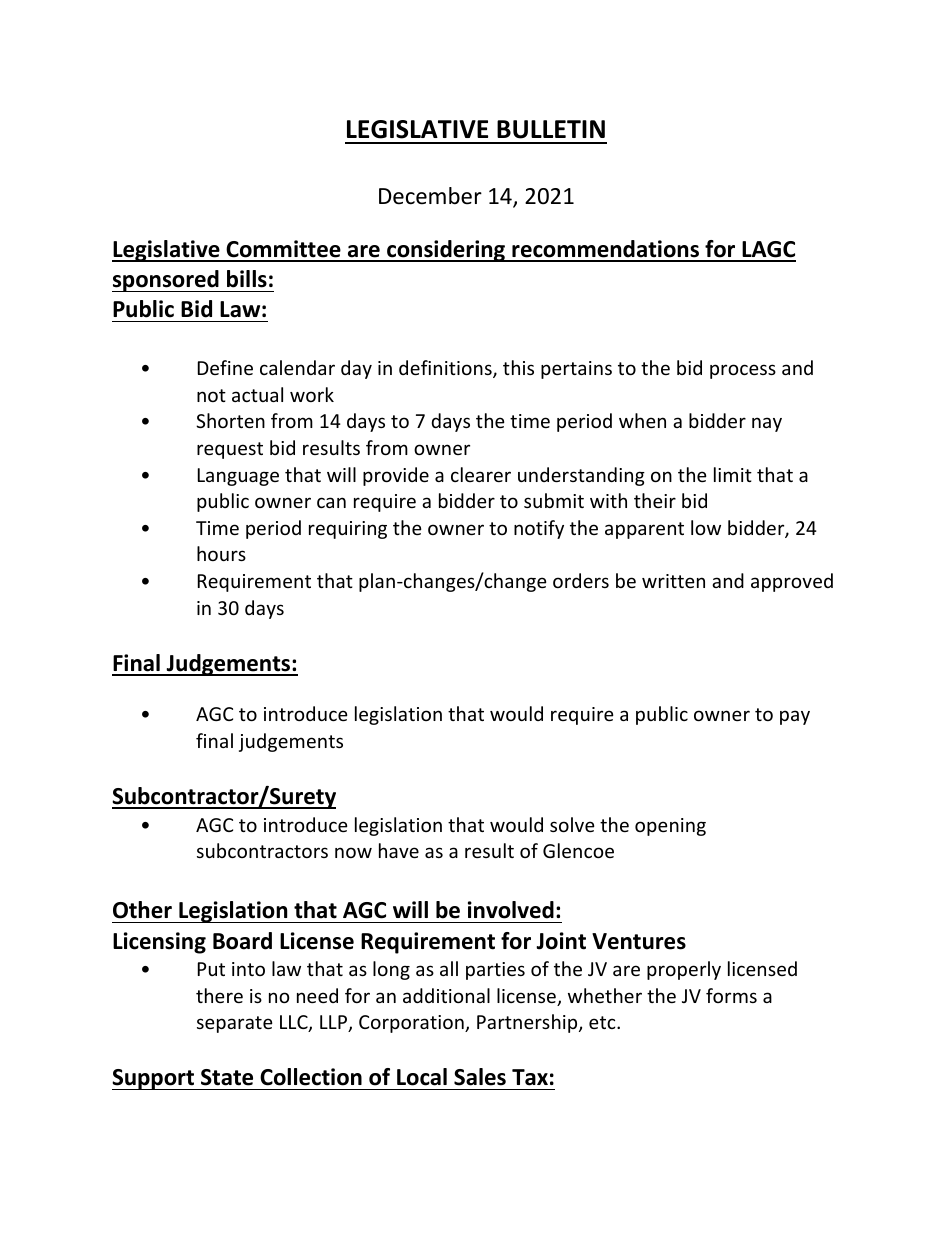 This screenshot has height=1233, width=952. Describe the element at coordinates (673, 581) in the screenshot. I see `written` at that location.
